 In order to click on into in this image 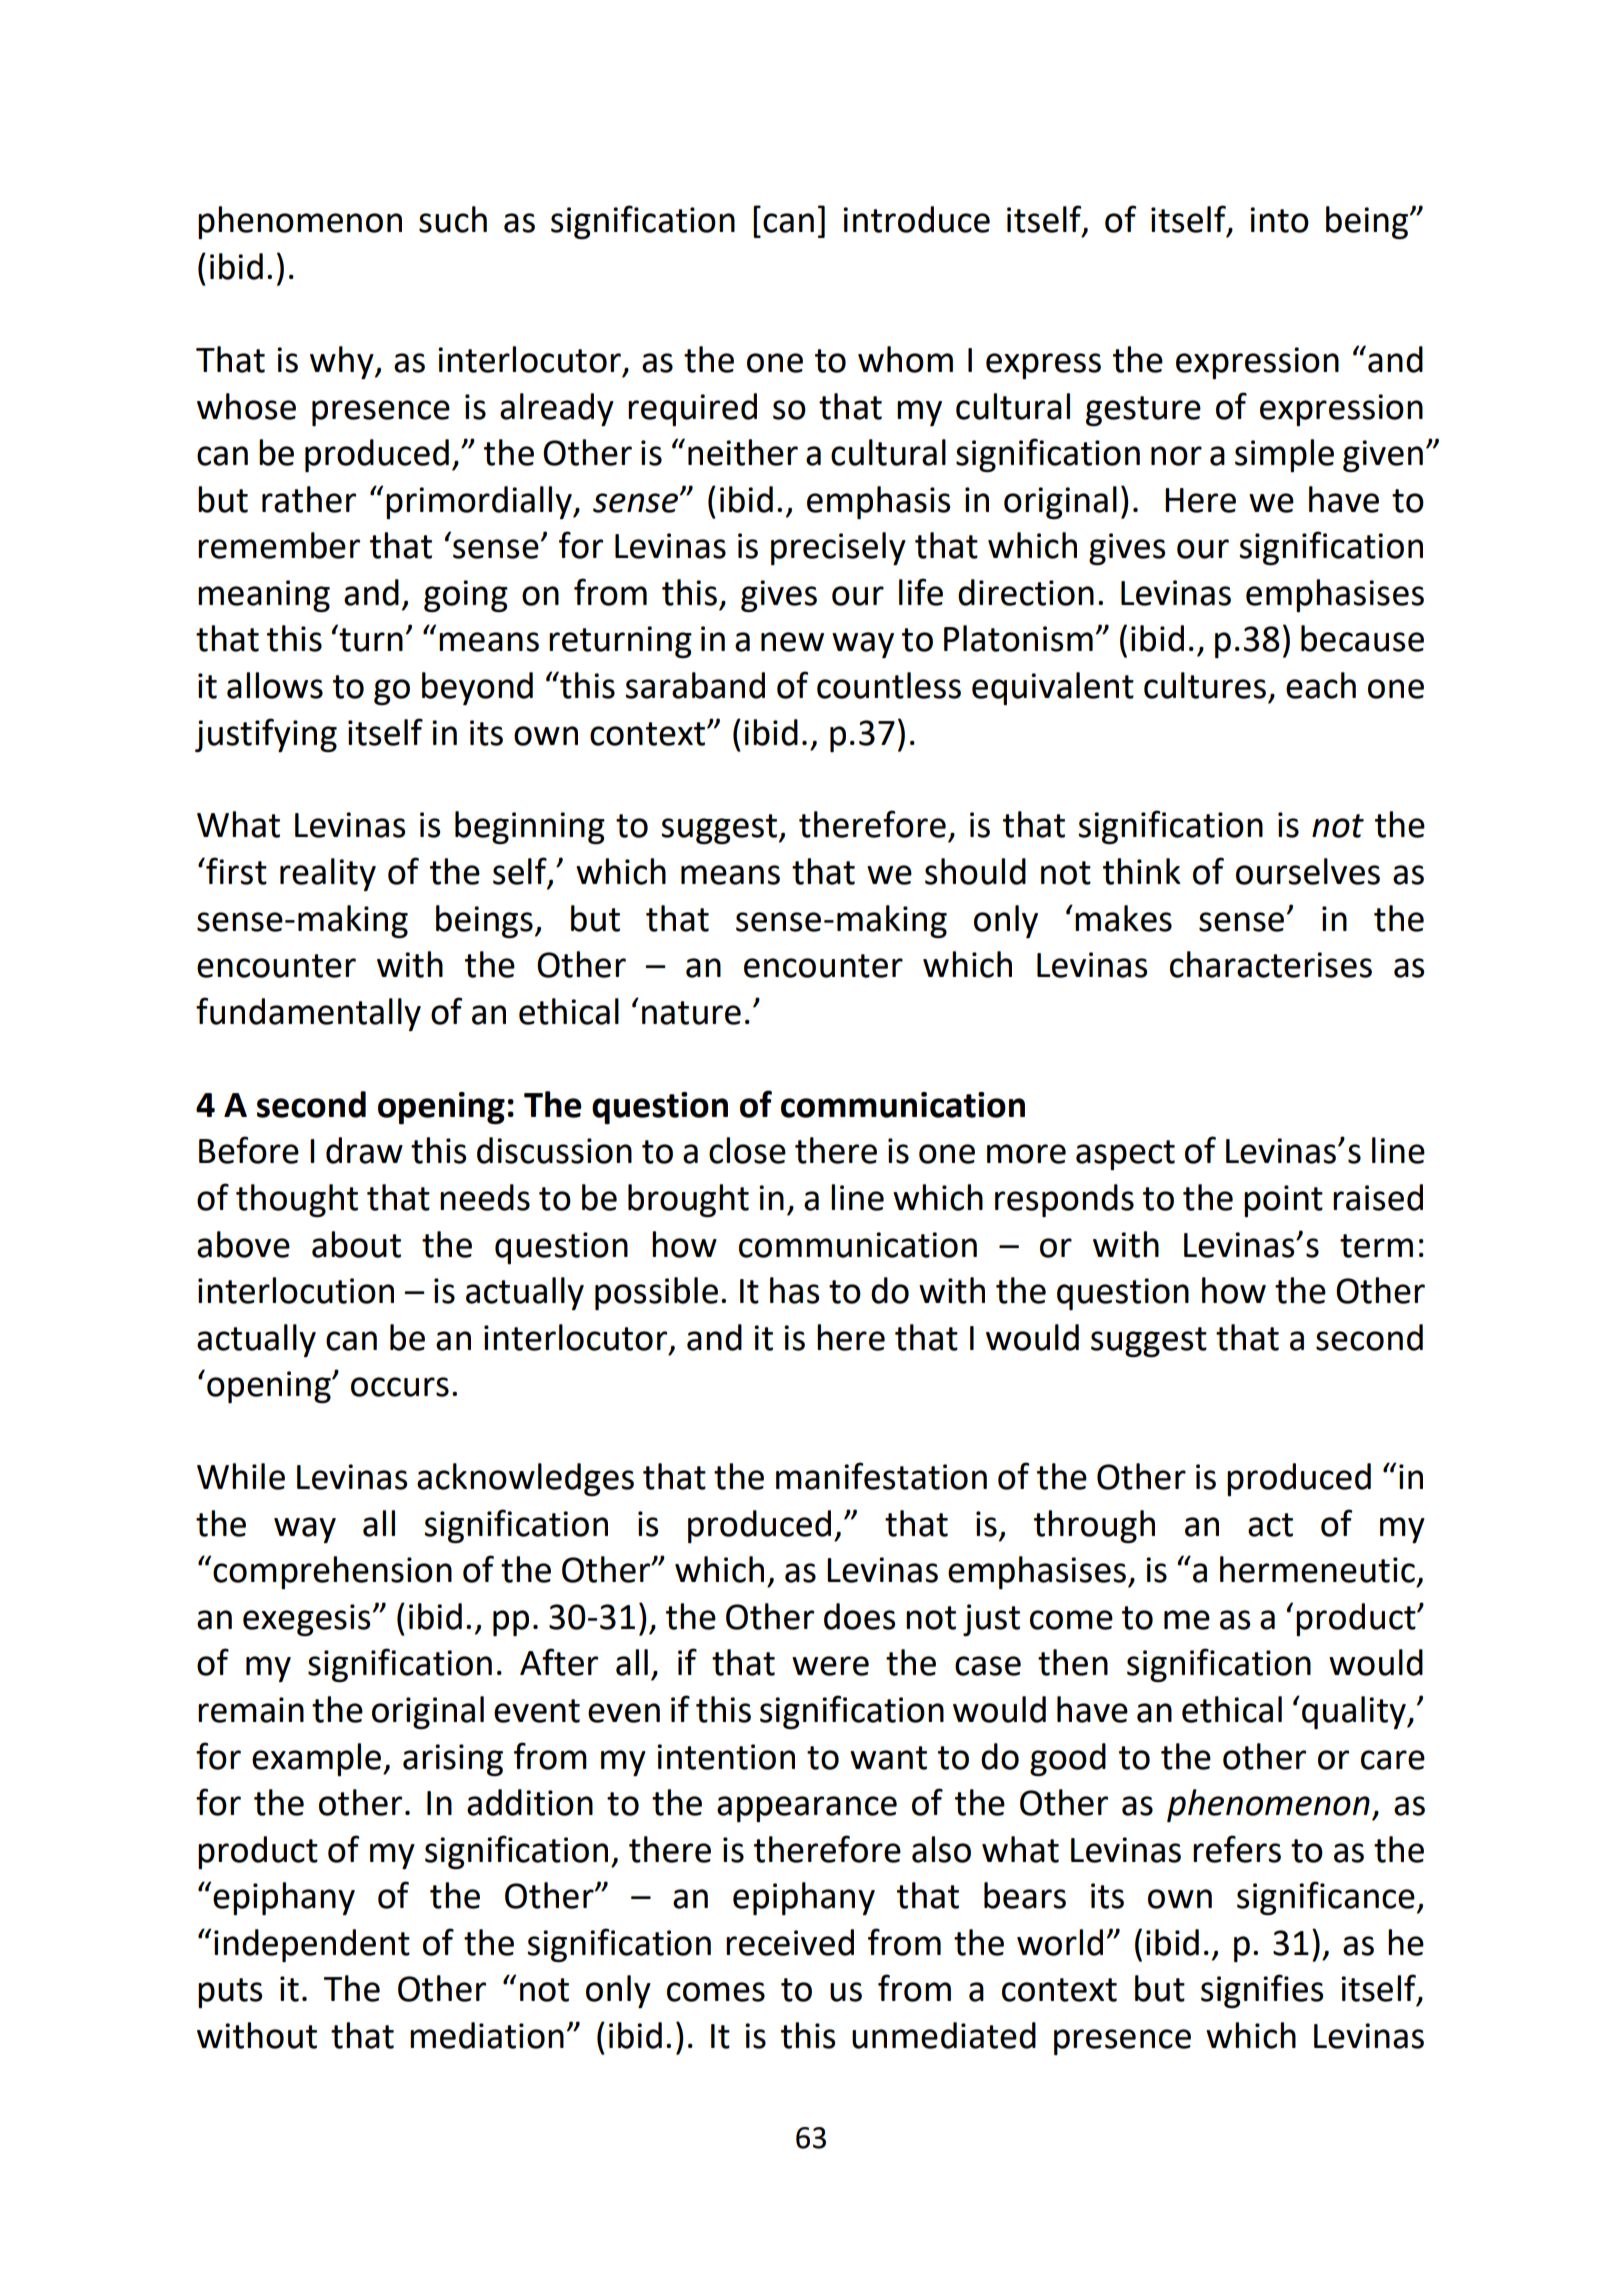, I will do `click(1279, 220)`.
